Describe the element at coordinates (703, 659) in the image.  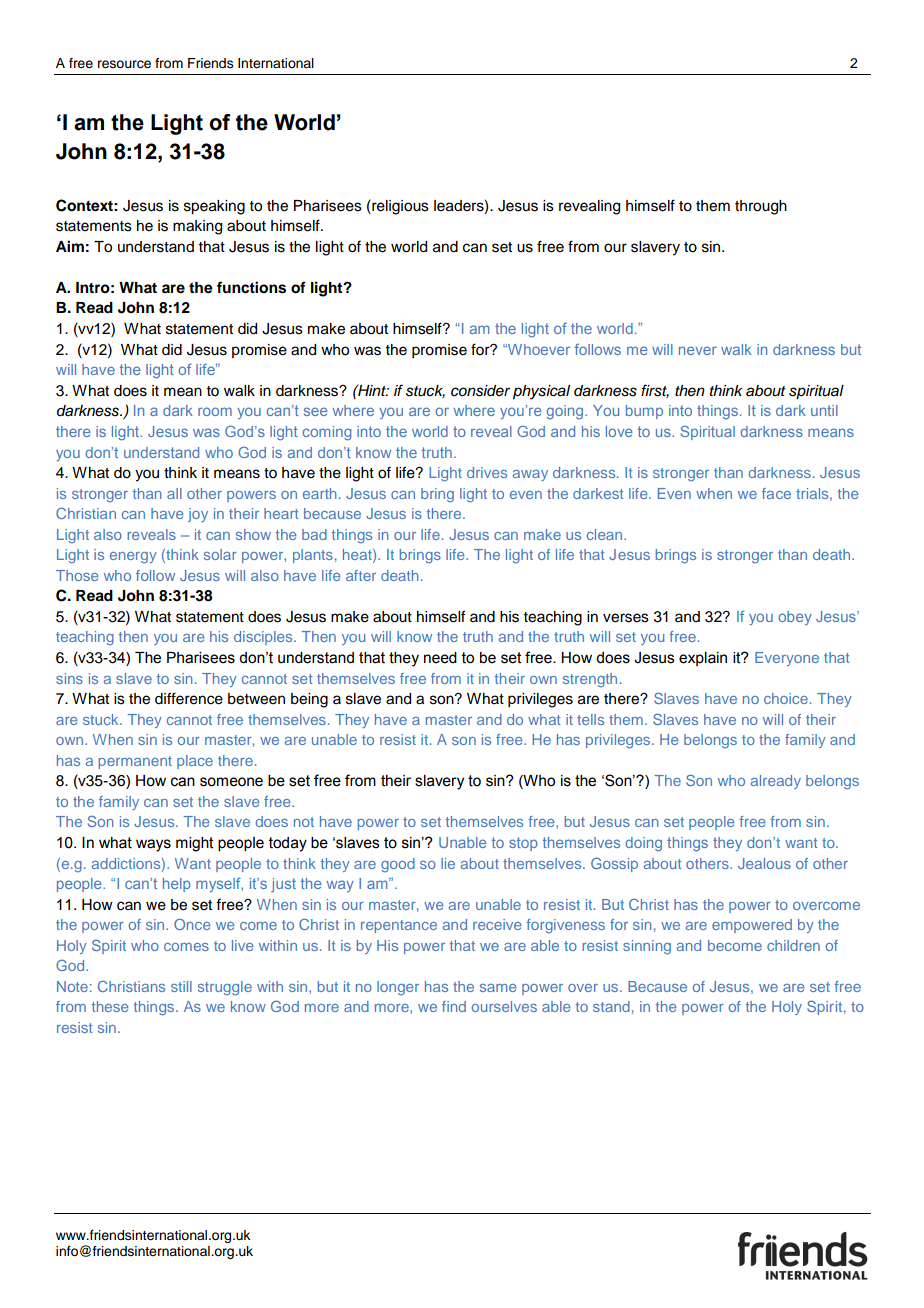
I see `explain` at that location.
